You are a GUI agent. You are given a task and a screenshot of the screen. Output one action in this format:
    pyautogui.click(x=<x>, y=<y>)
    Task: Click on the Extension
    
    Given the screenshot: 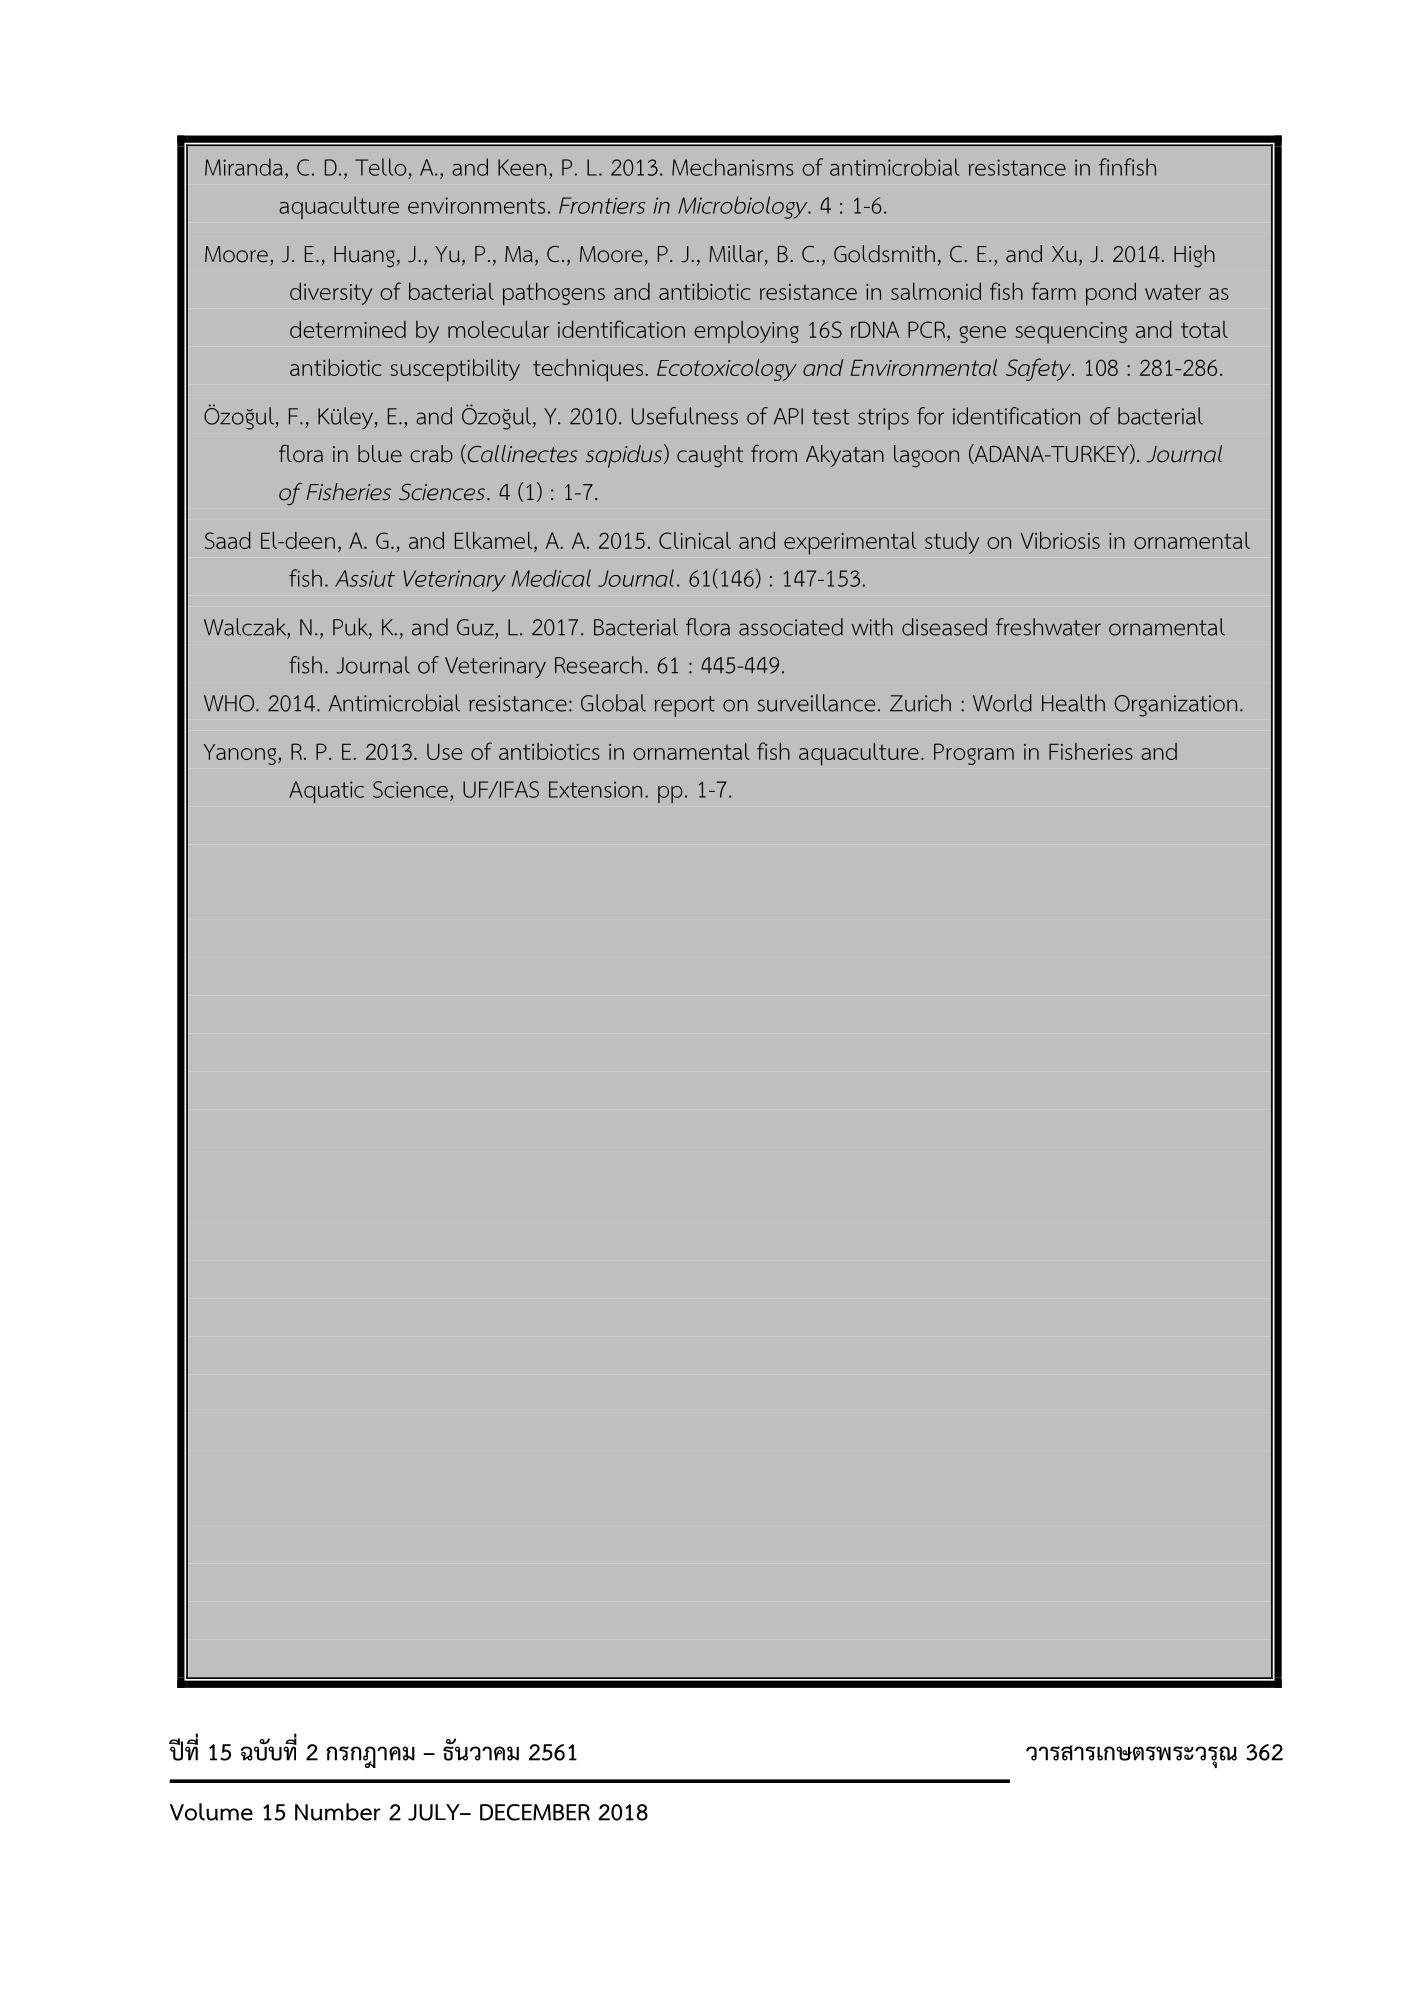 What is the action you would take?
    pyautogui.click(x=595, y=789)
